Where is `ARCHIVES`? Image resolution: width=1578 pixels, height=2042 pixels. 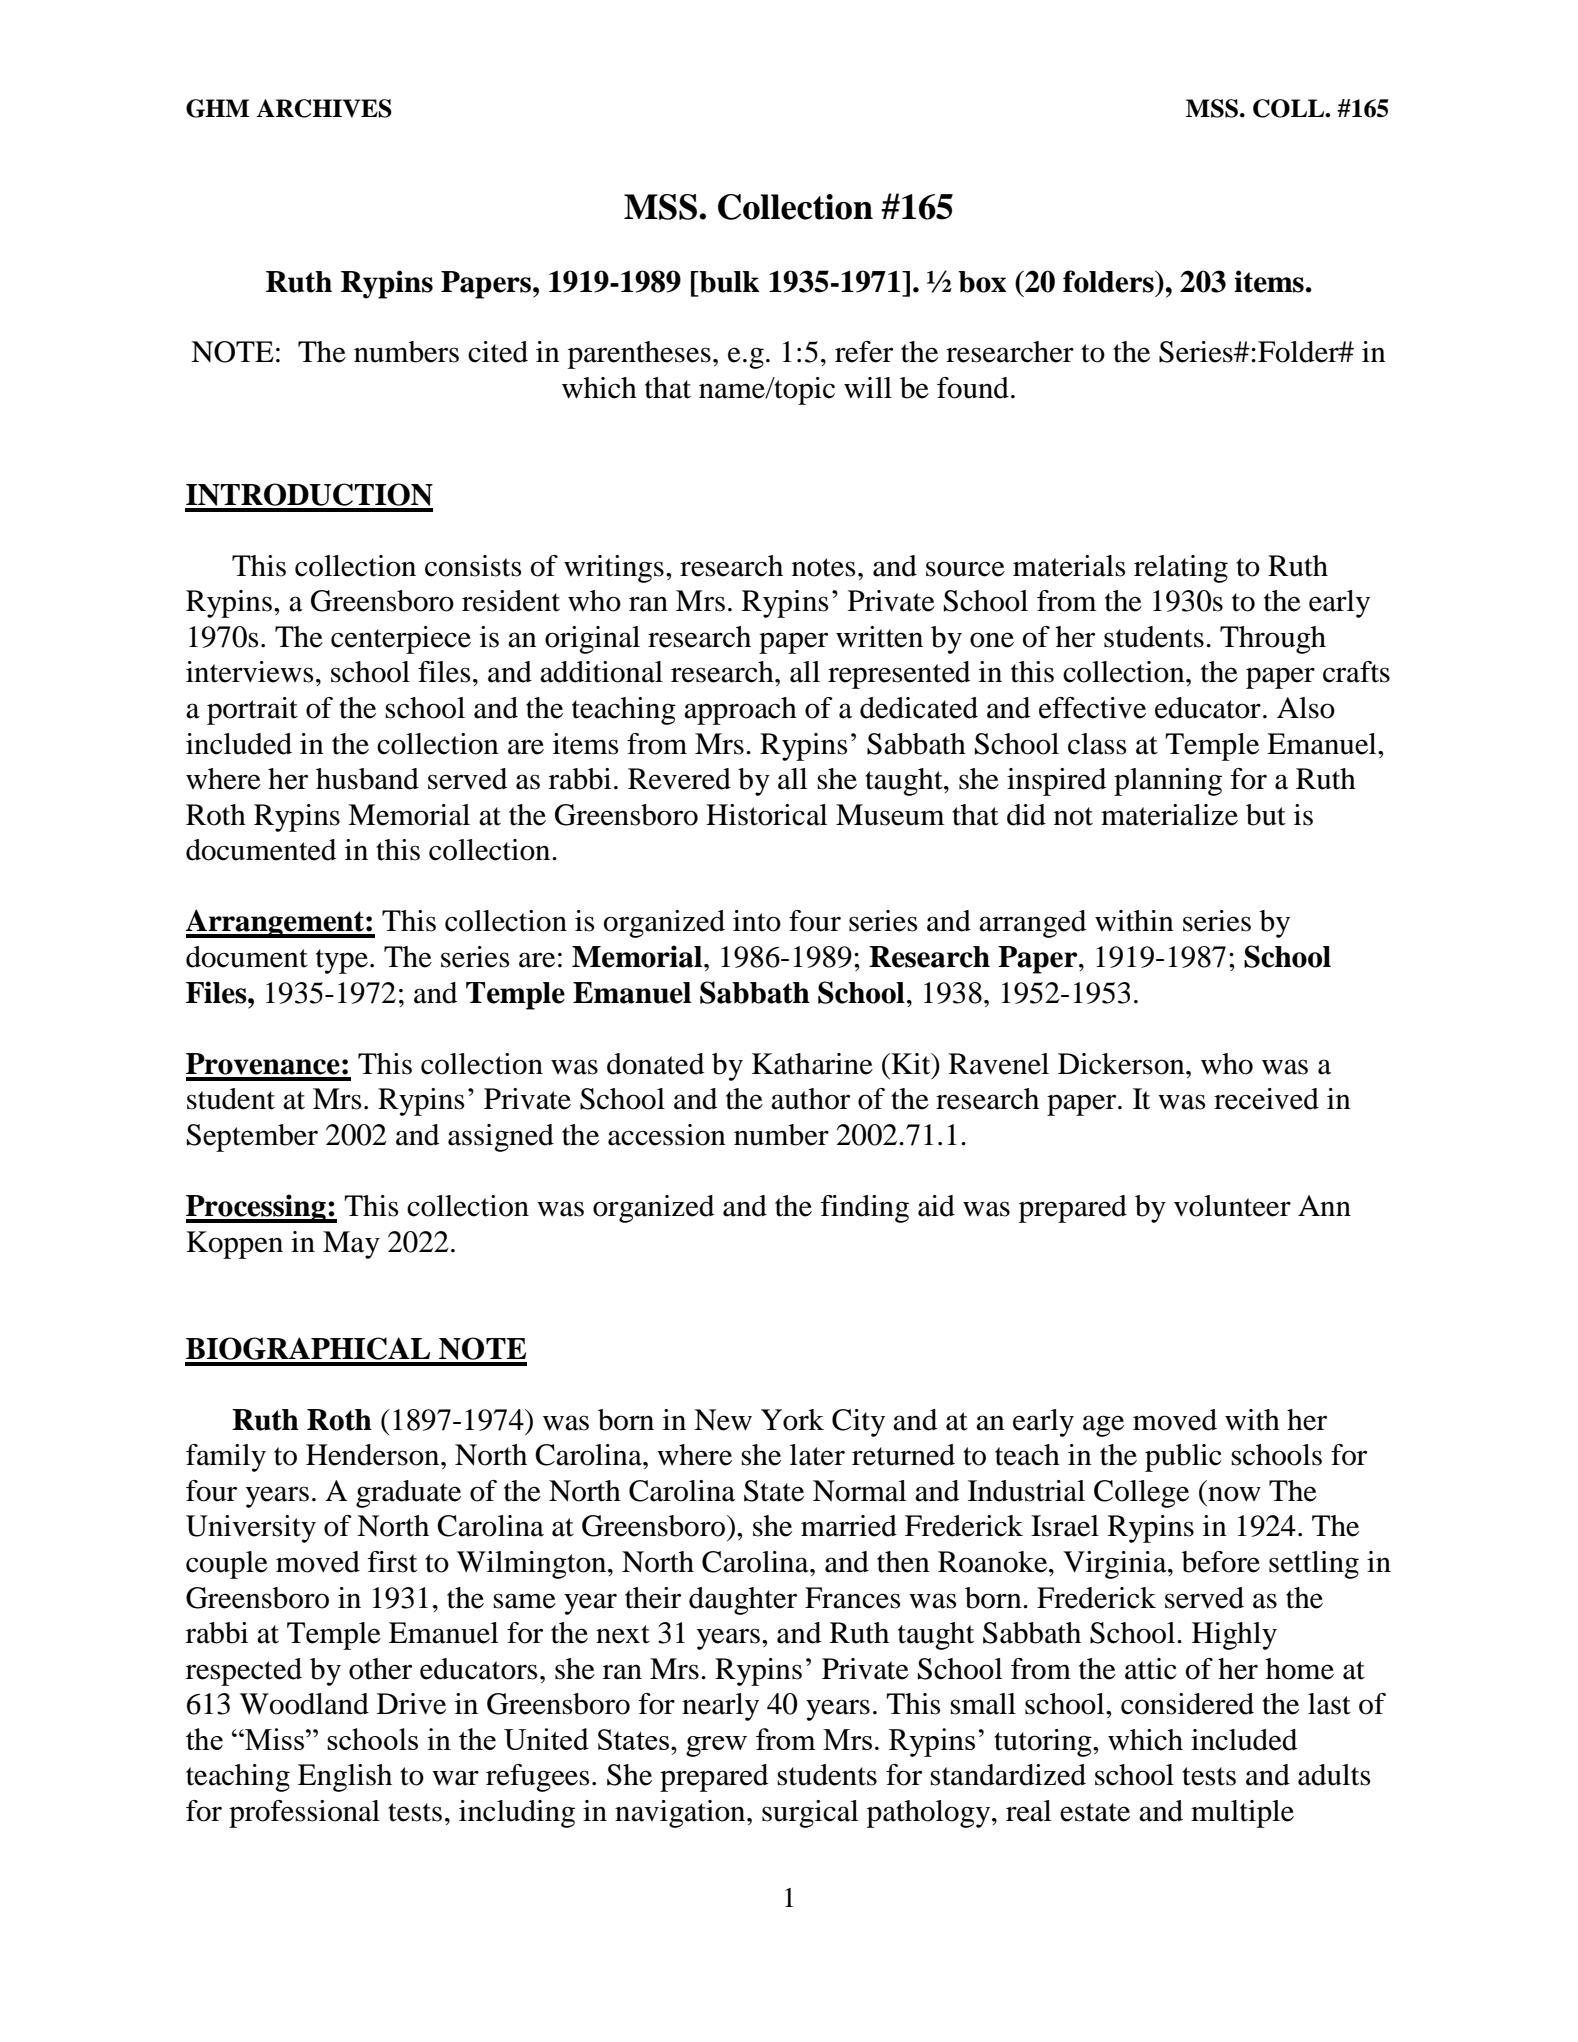 ARCHIVES is located at coordinates (324, 108).
